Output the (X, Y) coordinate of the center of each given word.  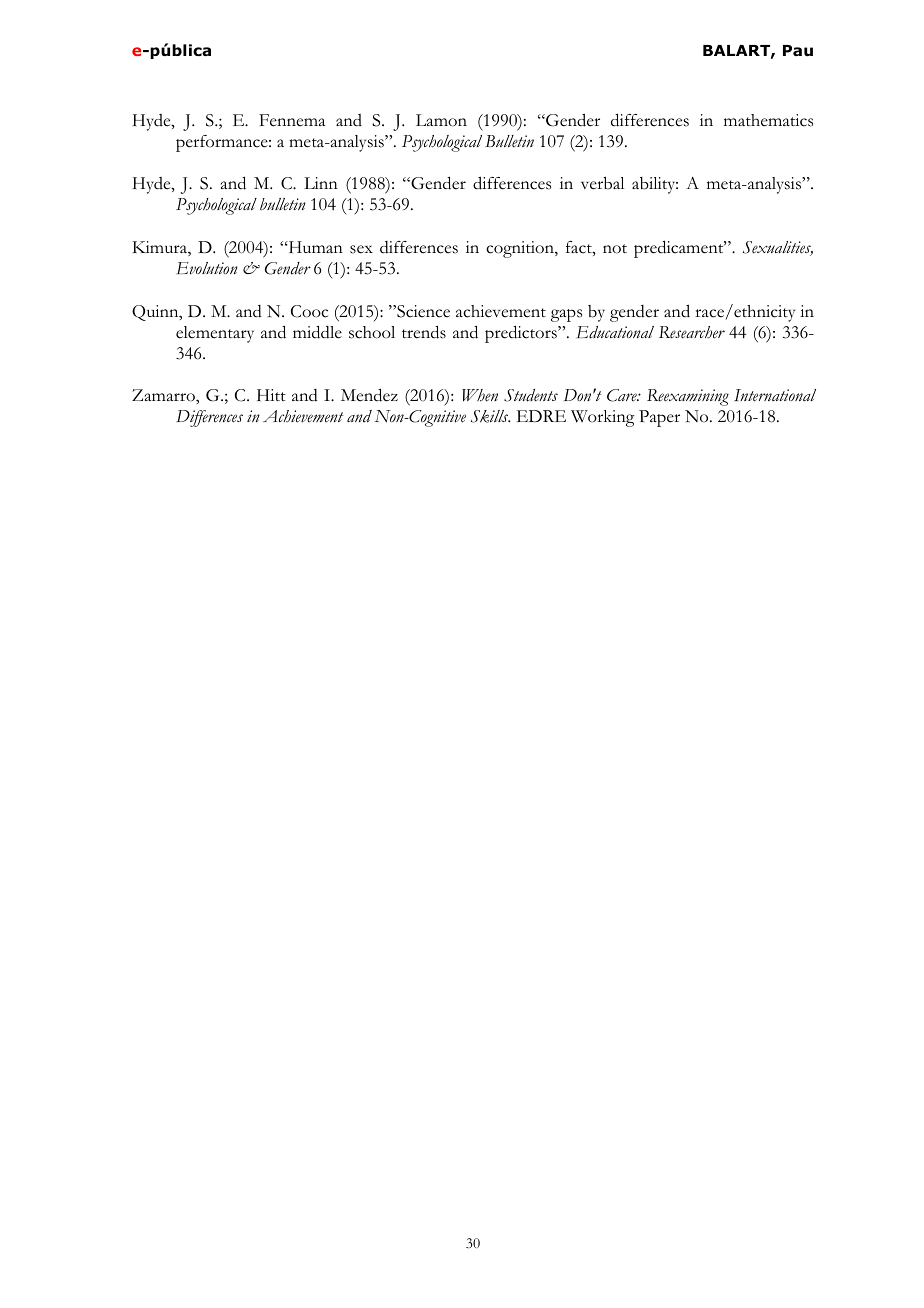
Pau (798, 51)
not (615, 249)
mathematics (768, 120)
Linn (321, 183)
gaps (566, 315)
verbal (602, 183)
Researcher (692, 332)
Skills (490, 416)
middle (317, 332)
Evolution (207, 268)
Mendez (369, 395)
